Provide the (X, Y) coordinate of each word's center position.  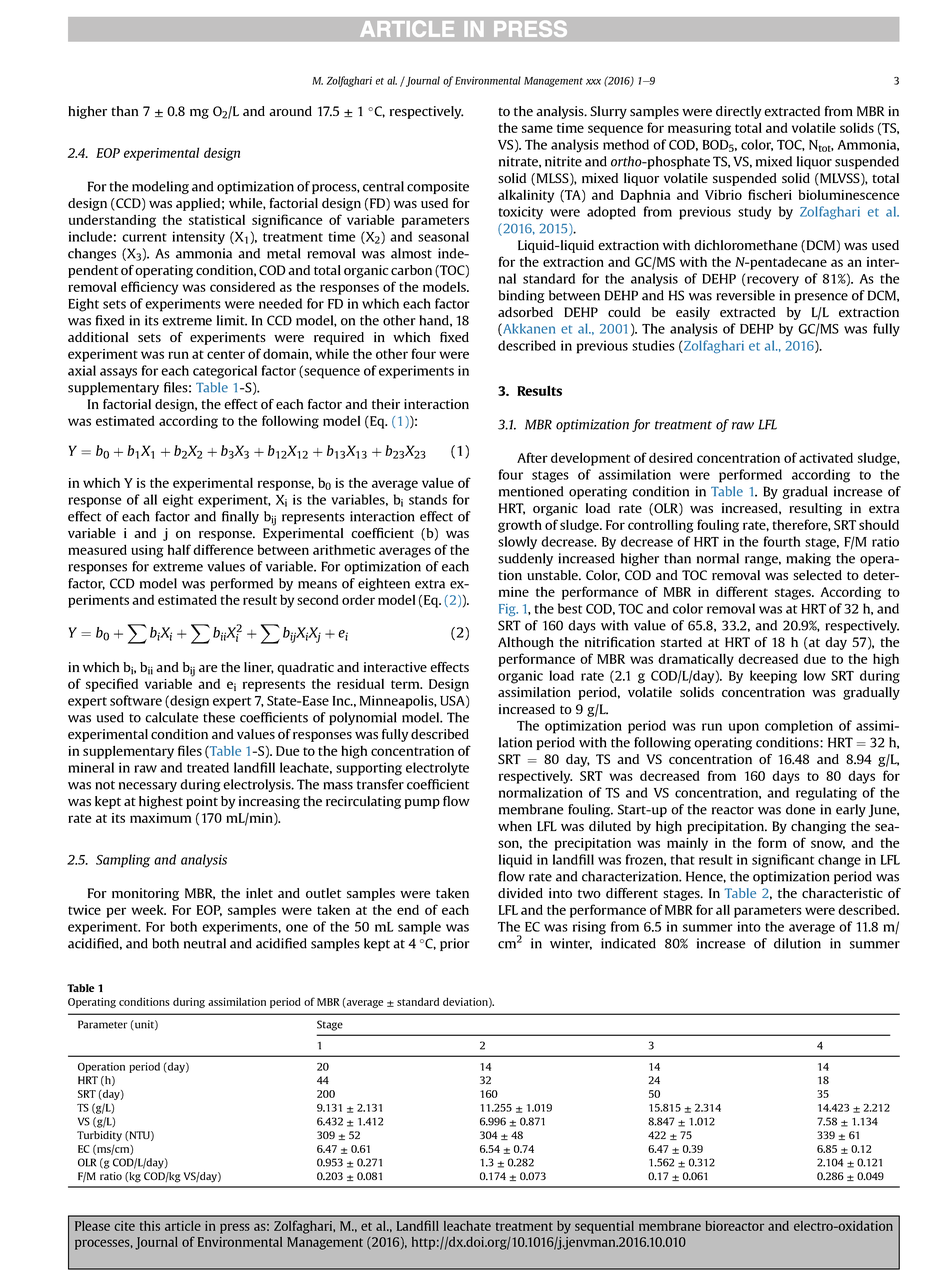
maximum (160, 818)
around (290, 111)
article (183, 1226)
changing (818, 827)
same (537, 129)
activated (826, 458)
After (532, 457)
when (515, 826)
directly (738, 112)
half (179, 549)
